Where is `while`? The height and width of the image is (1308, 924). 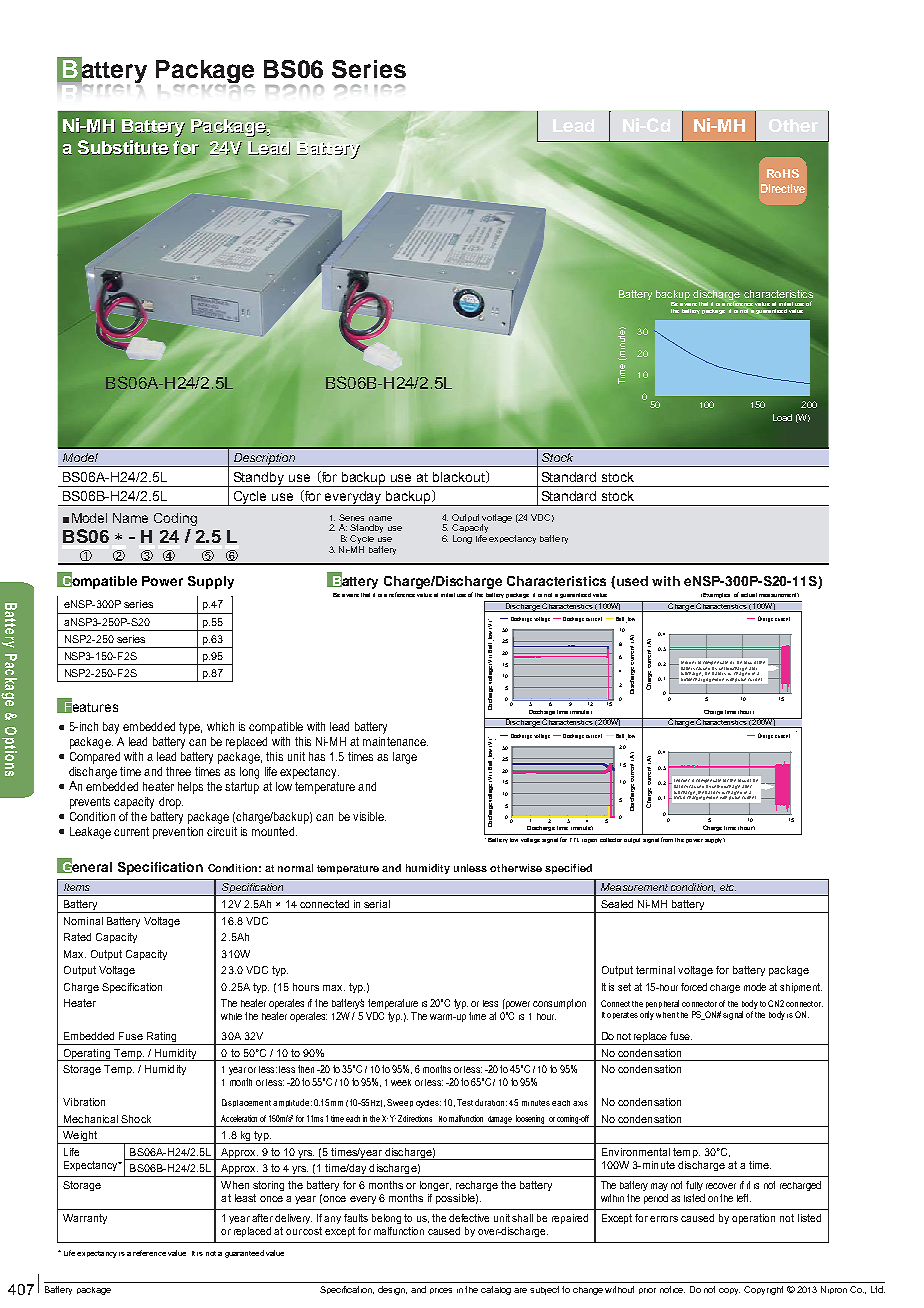 while is located at coordinates (231, 1016).
